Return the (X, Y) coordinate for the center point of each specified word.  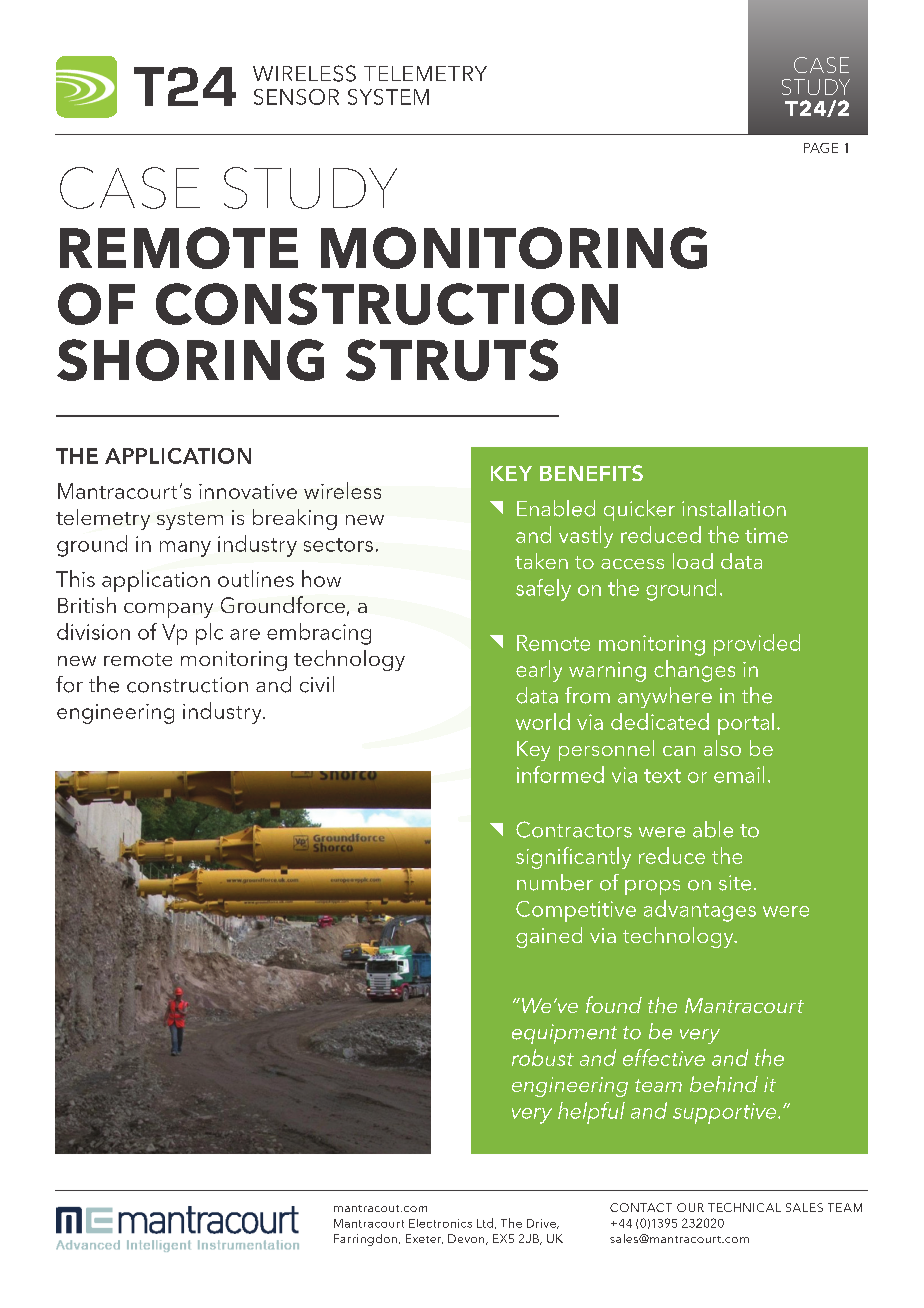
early (539, 671)
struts (452, 360)
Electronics (440, 1223)
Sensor (296, 97)
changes (694, 671)
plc (209, 634)
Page (821, 148)
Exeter (424, 1239)
